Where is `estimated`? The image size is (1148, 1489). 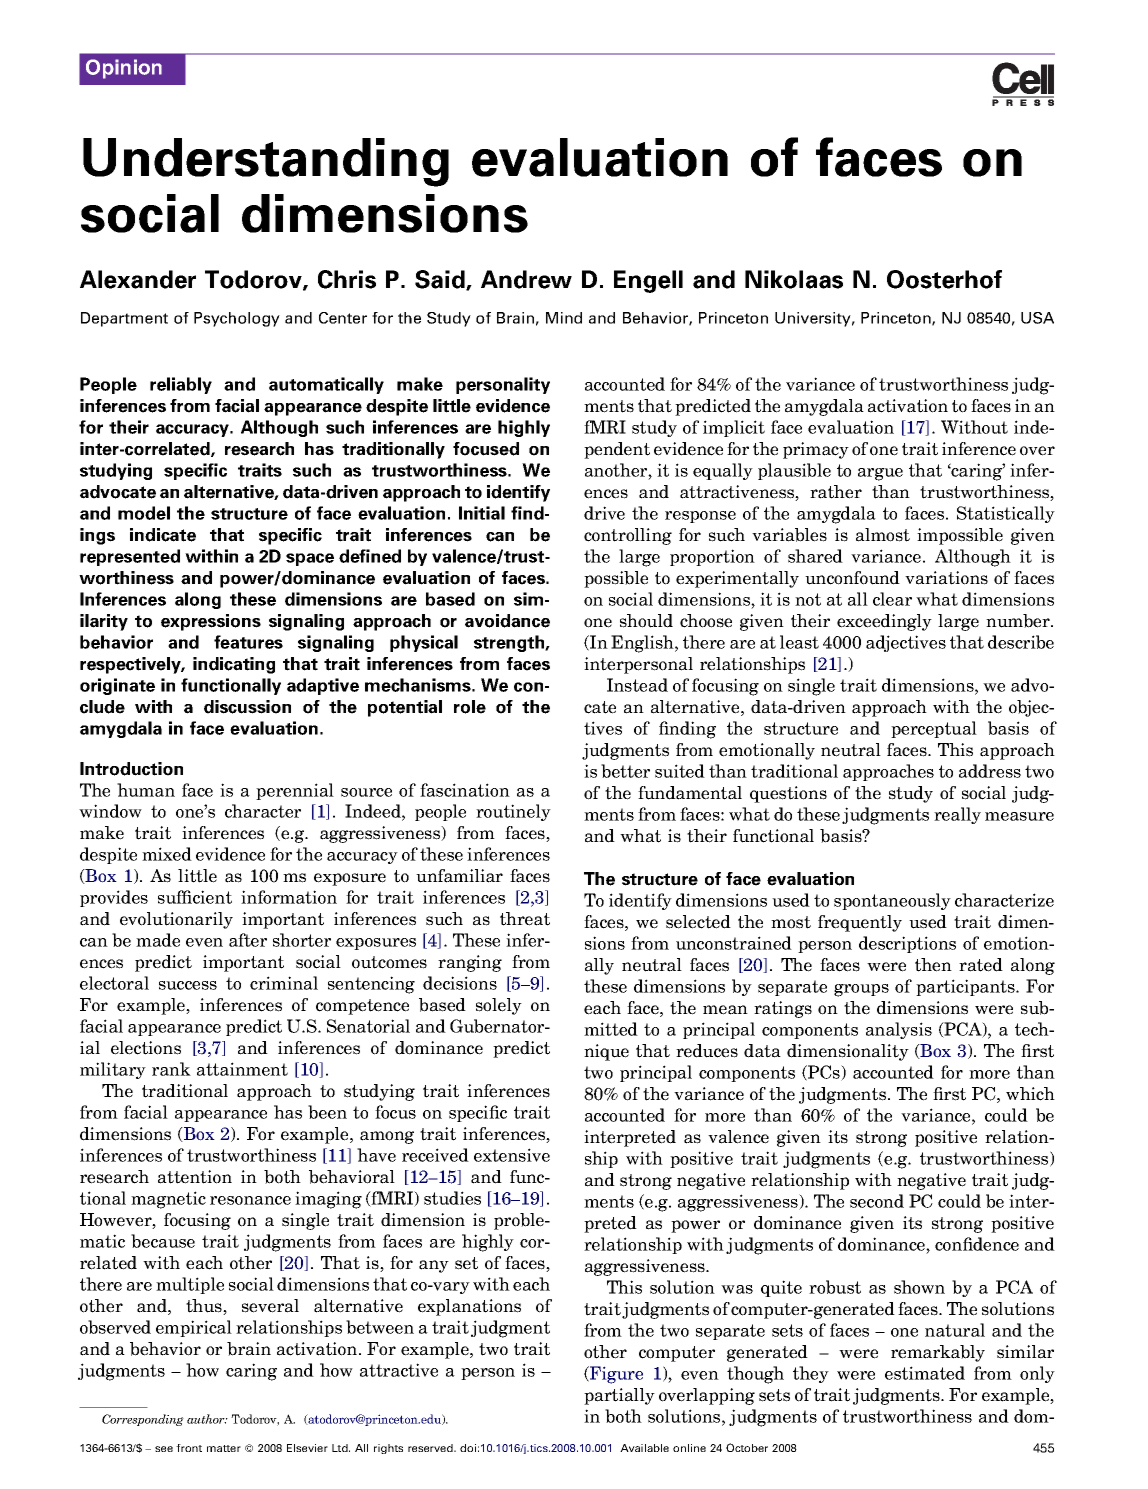 estimated is located at coordinates (925, 1373).
